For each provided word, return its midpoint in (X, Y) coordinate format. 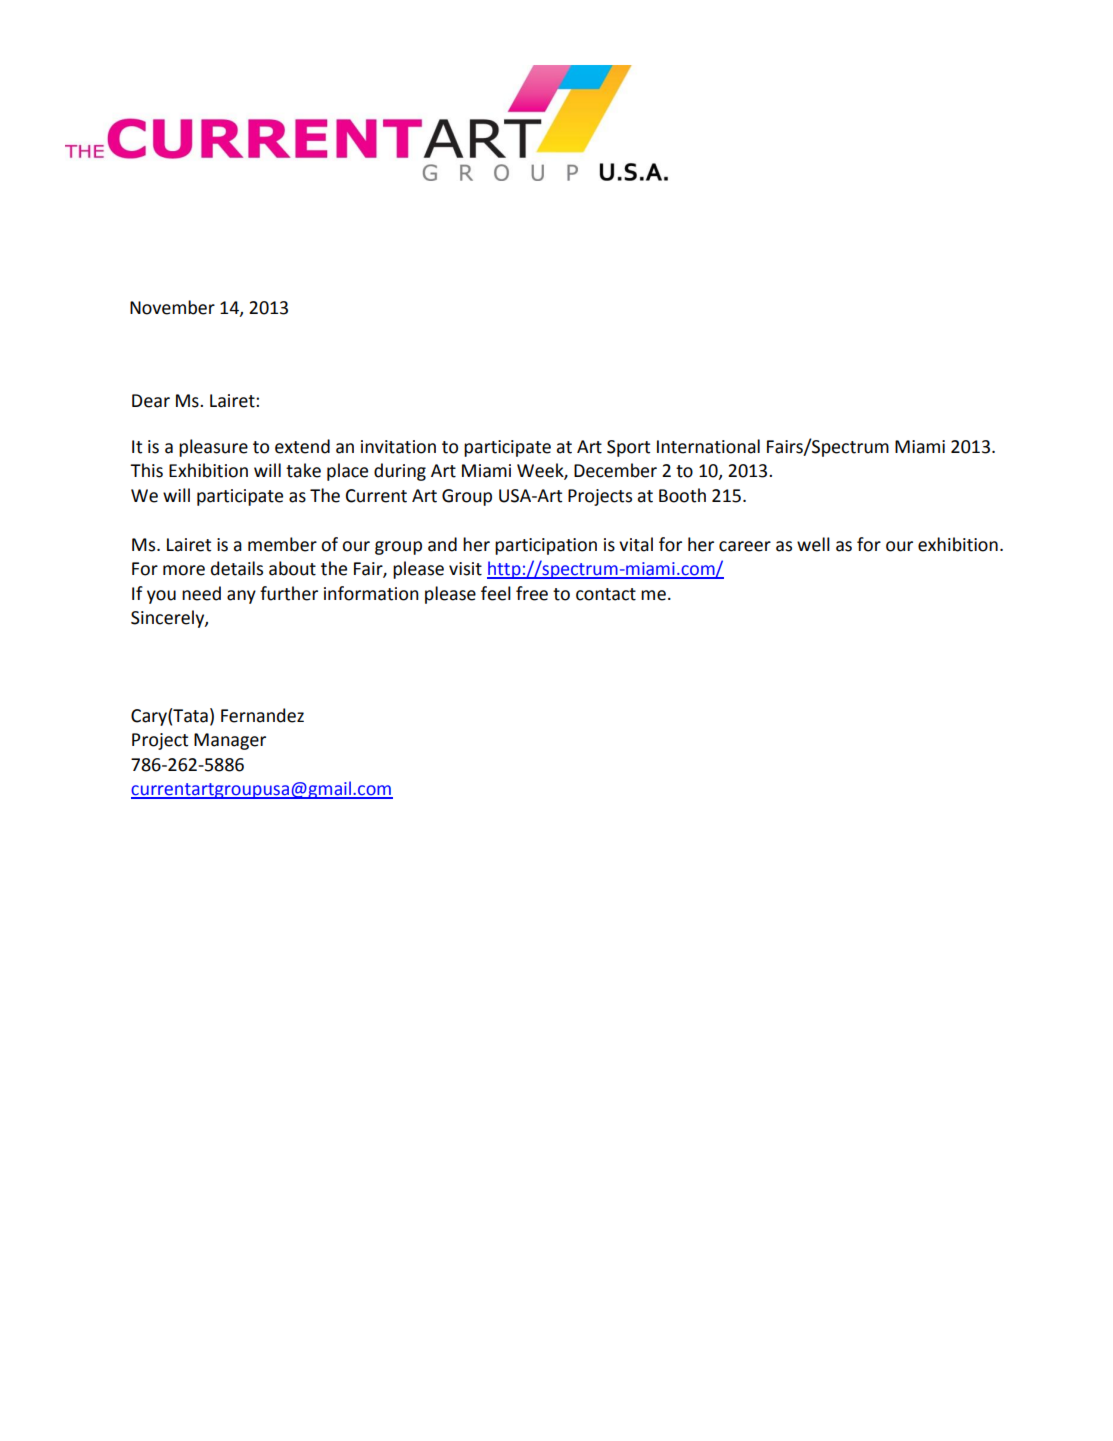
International (708, 446)
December (615, 470)
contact (606, 594)
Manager (230, 741)
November (172, 307)
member (282, 544)
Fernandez (262, 715)
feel (496, 593)
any (241, 597)
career (745, 546)
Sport (628, 448)
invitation (398, 447)
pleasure (213, 448)
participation (546, 546)
